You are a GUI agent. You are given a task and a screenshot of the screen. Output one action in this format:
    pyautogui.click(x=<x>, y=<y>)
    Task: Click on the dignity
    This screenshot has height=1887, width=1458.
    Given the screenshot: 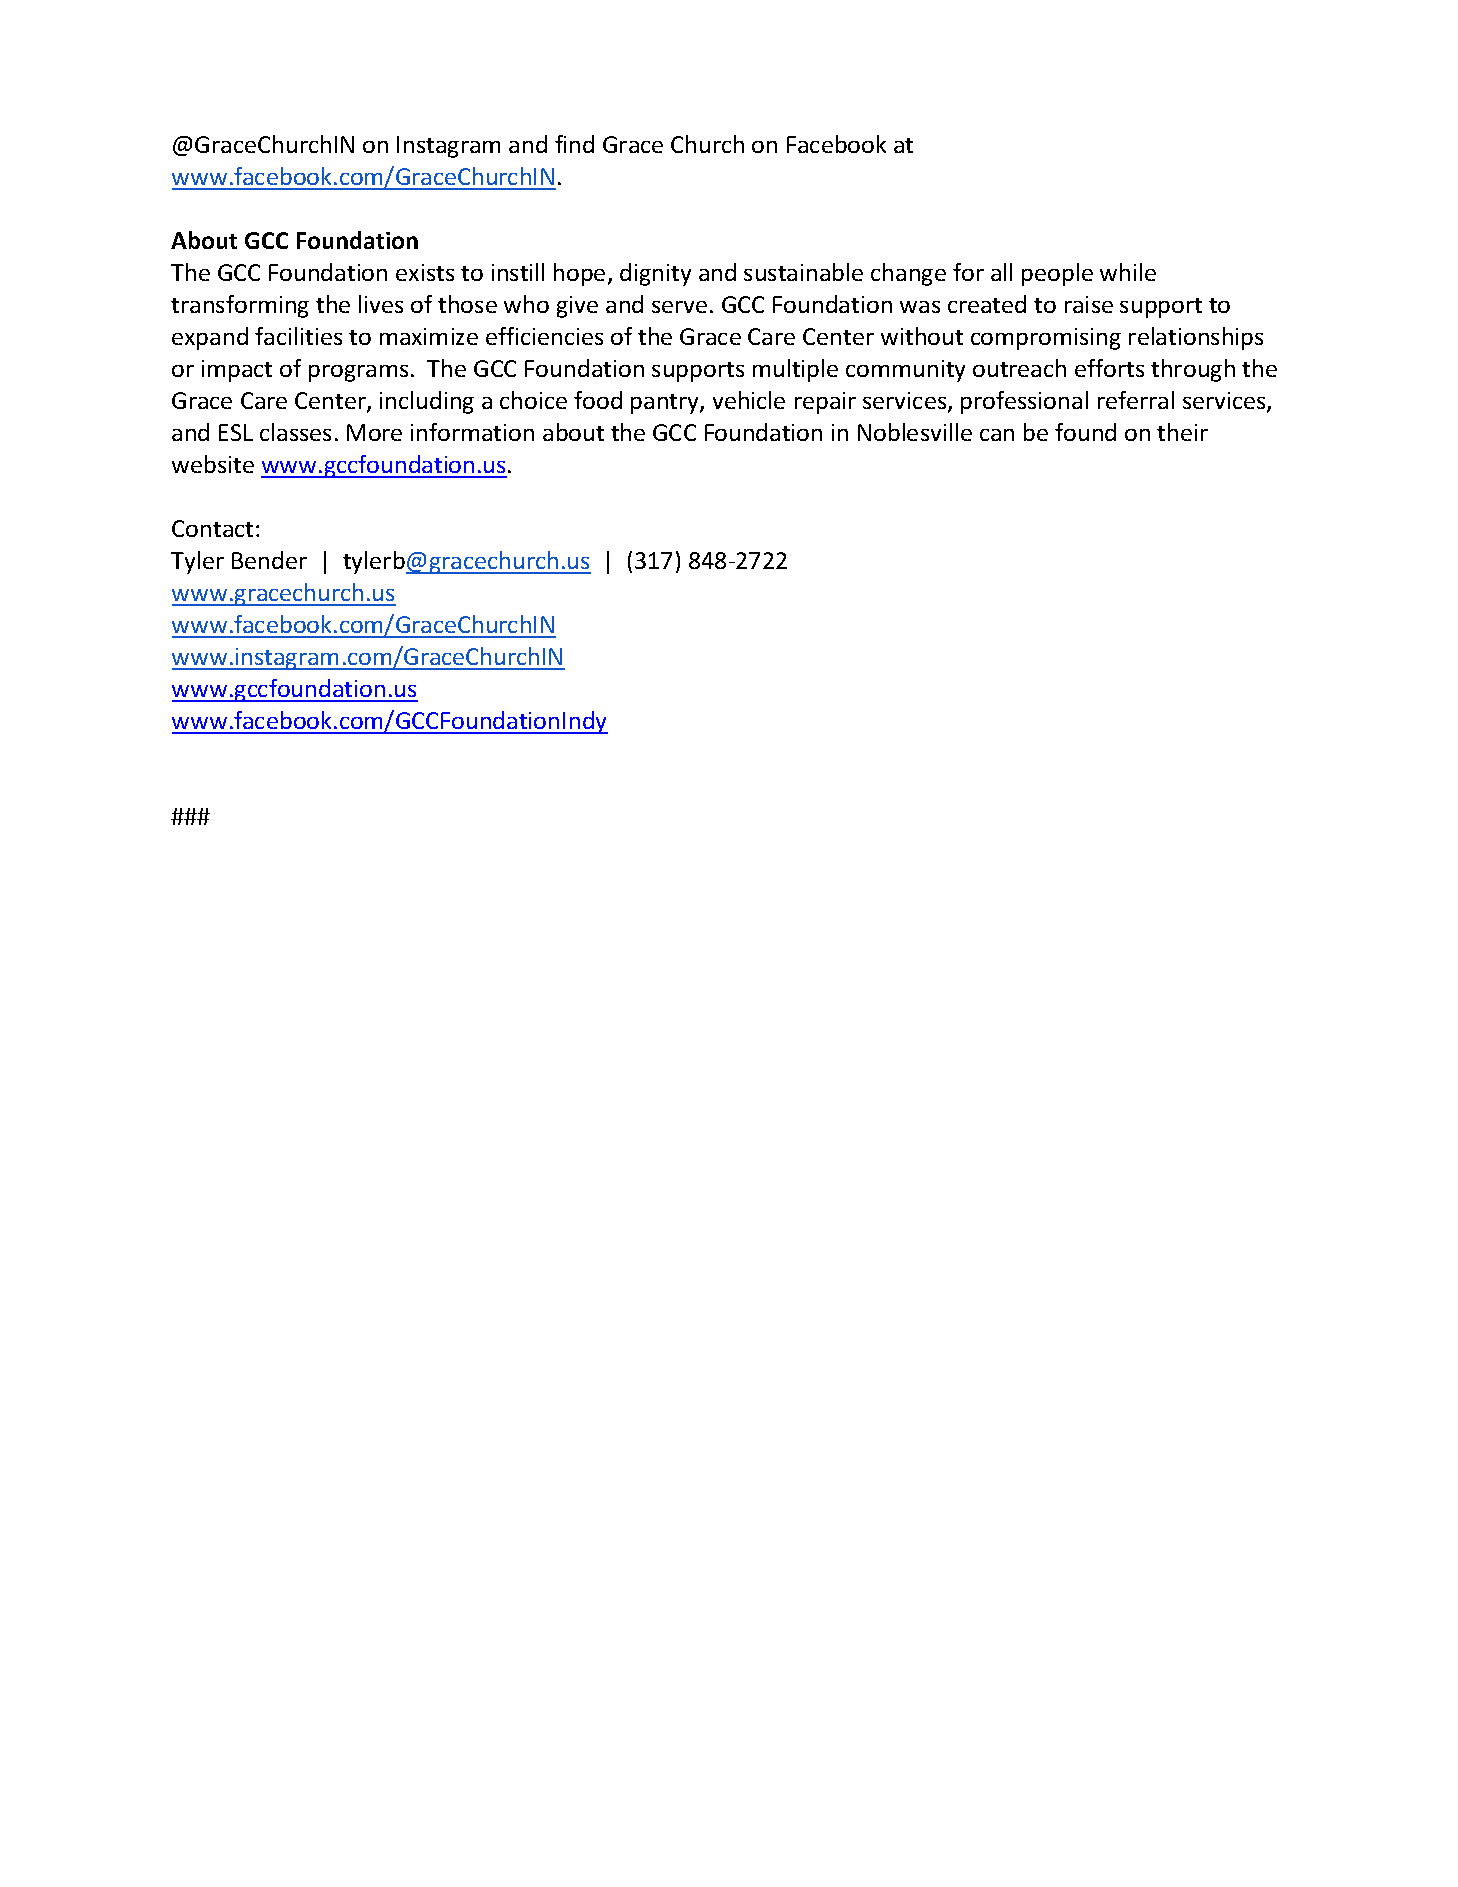 What is the action you would take?
    pyautogui.click(x=655, y=274)
